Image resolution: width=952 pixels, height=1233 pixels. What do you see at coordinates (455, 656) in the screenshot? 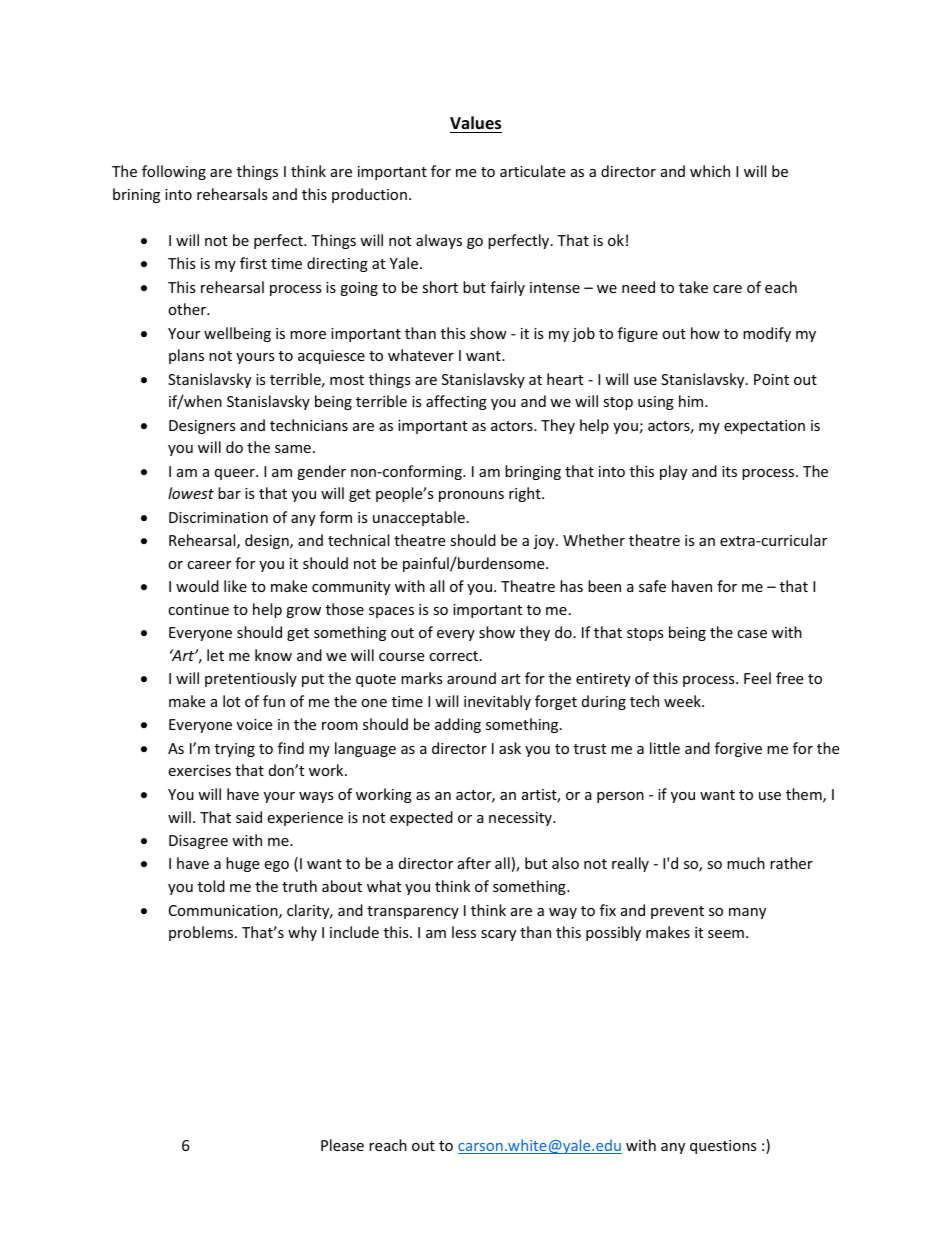
I see `correct` at bounding box center [455, 656].
